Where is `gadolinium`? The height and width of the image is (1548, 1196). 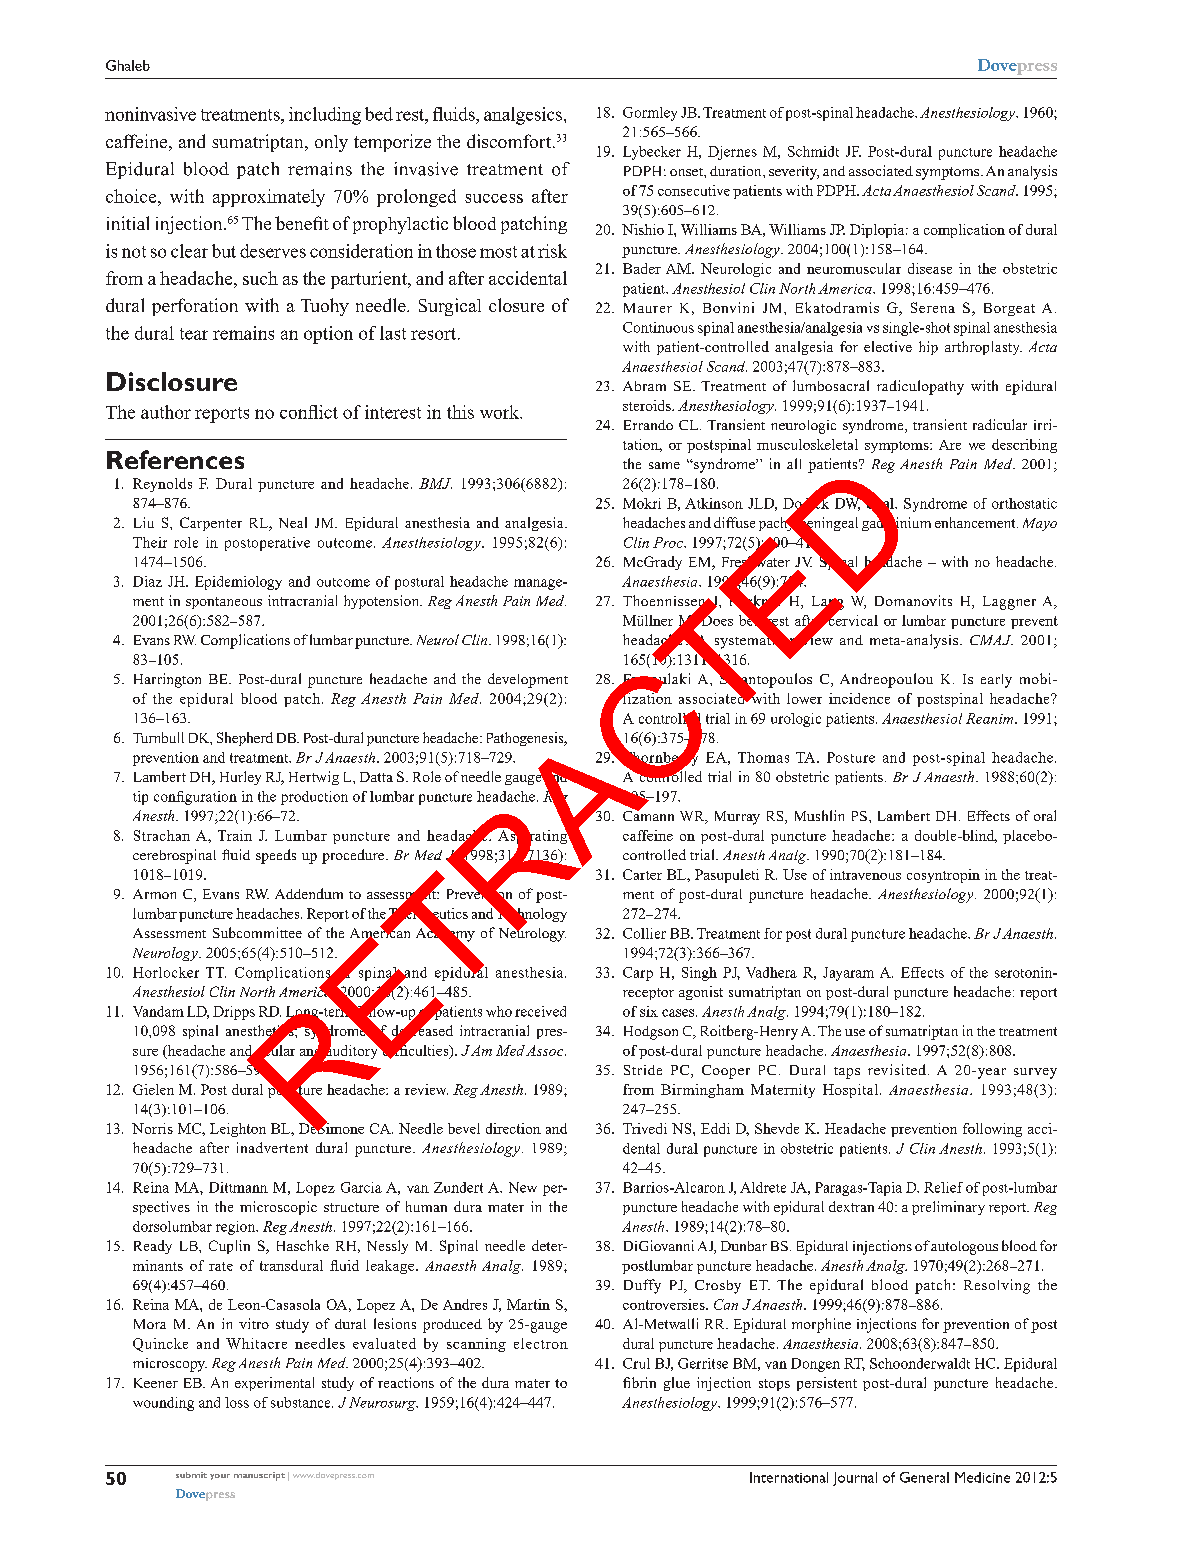 gadolinium is located at coordinates (896, 524).
